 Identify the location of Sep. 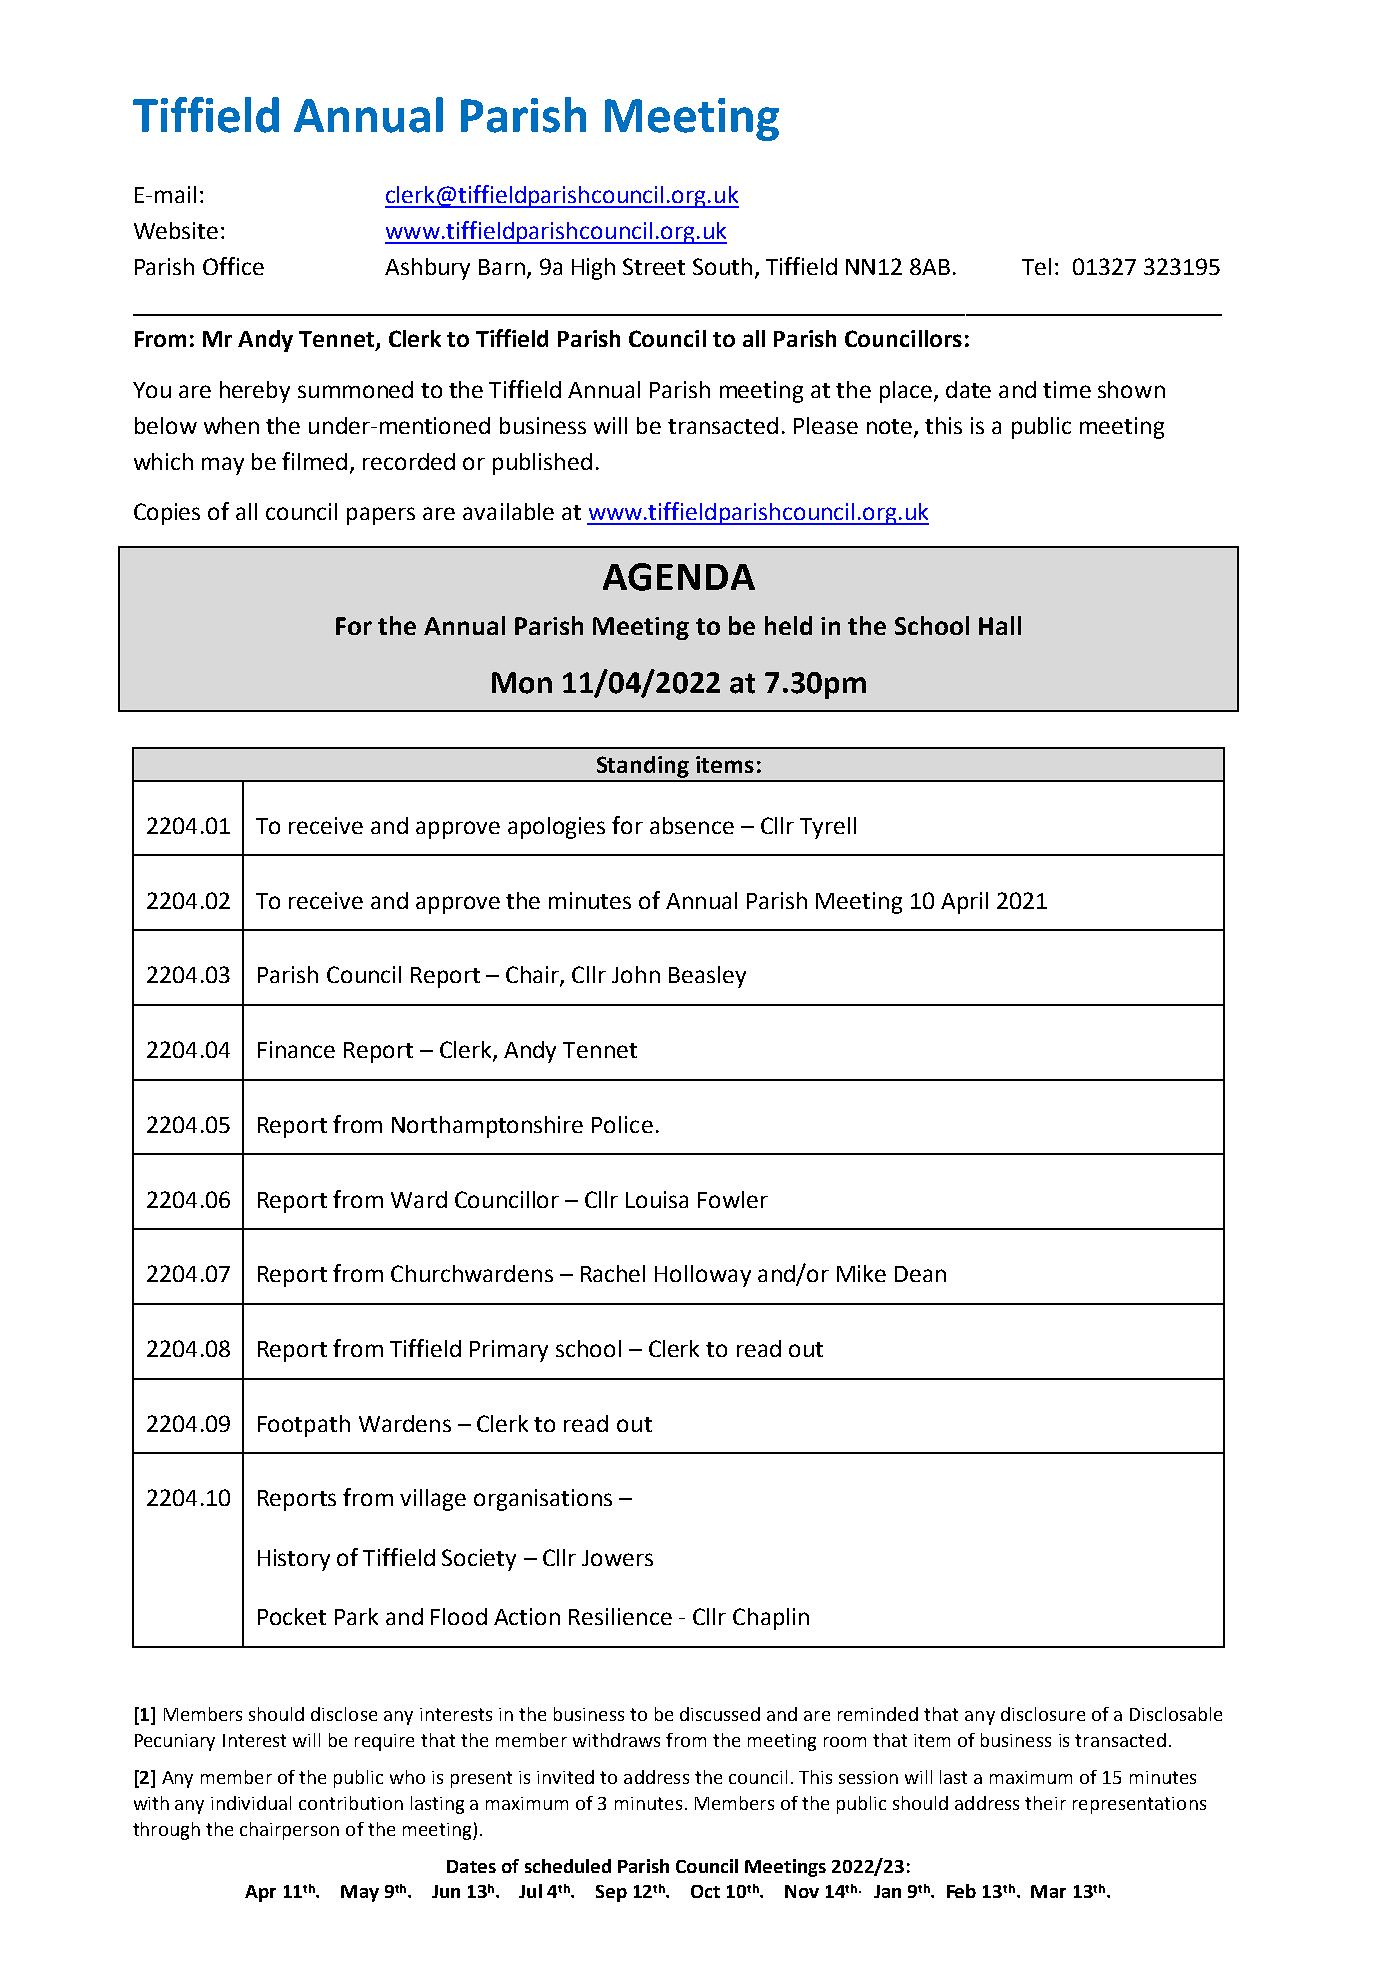
(611, 1893).
